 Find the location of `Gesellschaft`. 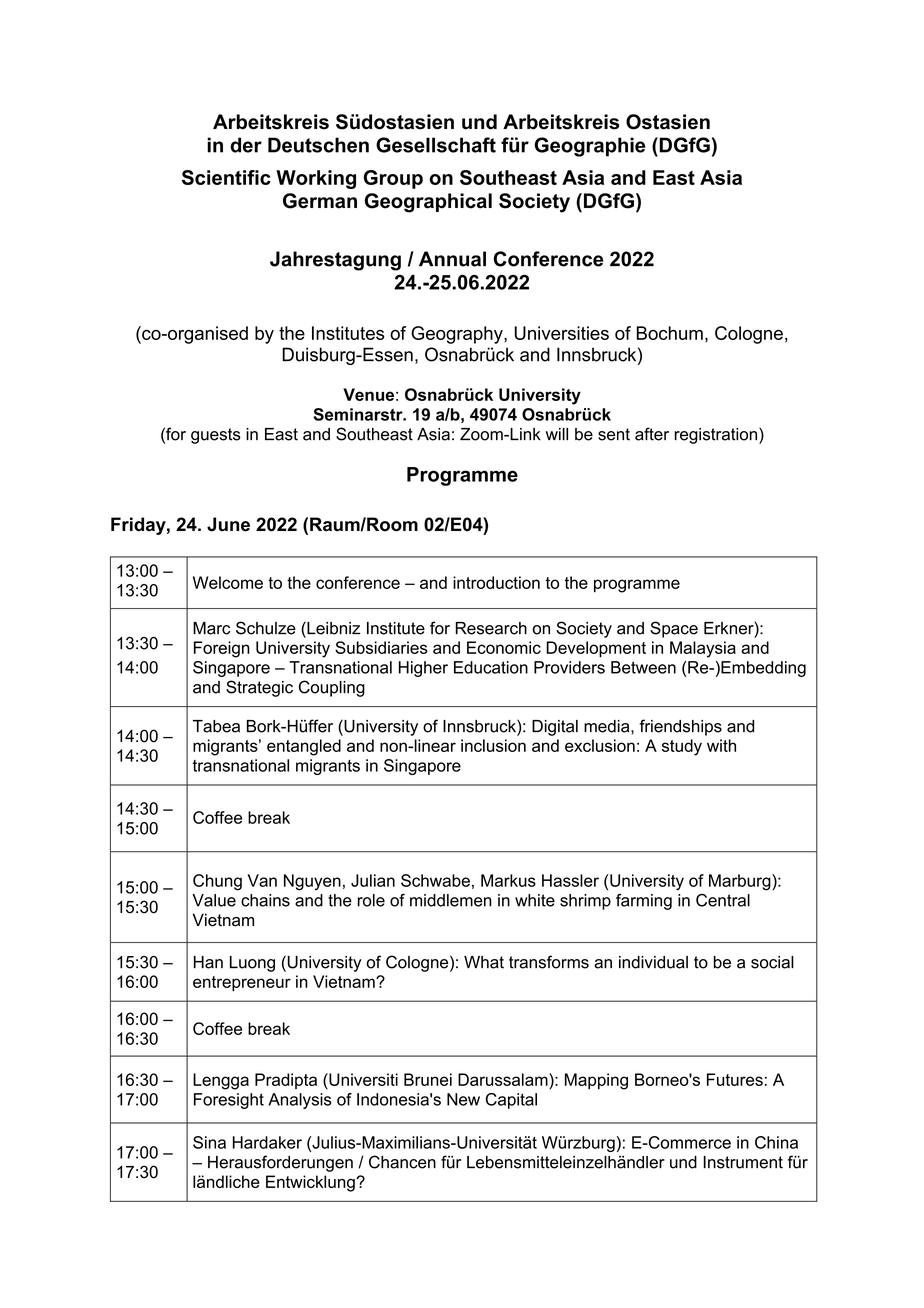

Gesellschaft is located at coordinates (436, 145).
